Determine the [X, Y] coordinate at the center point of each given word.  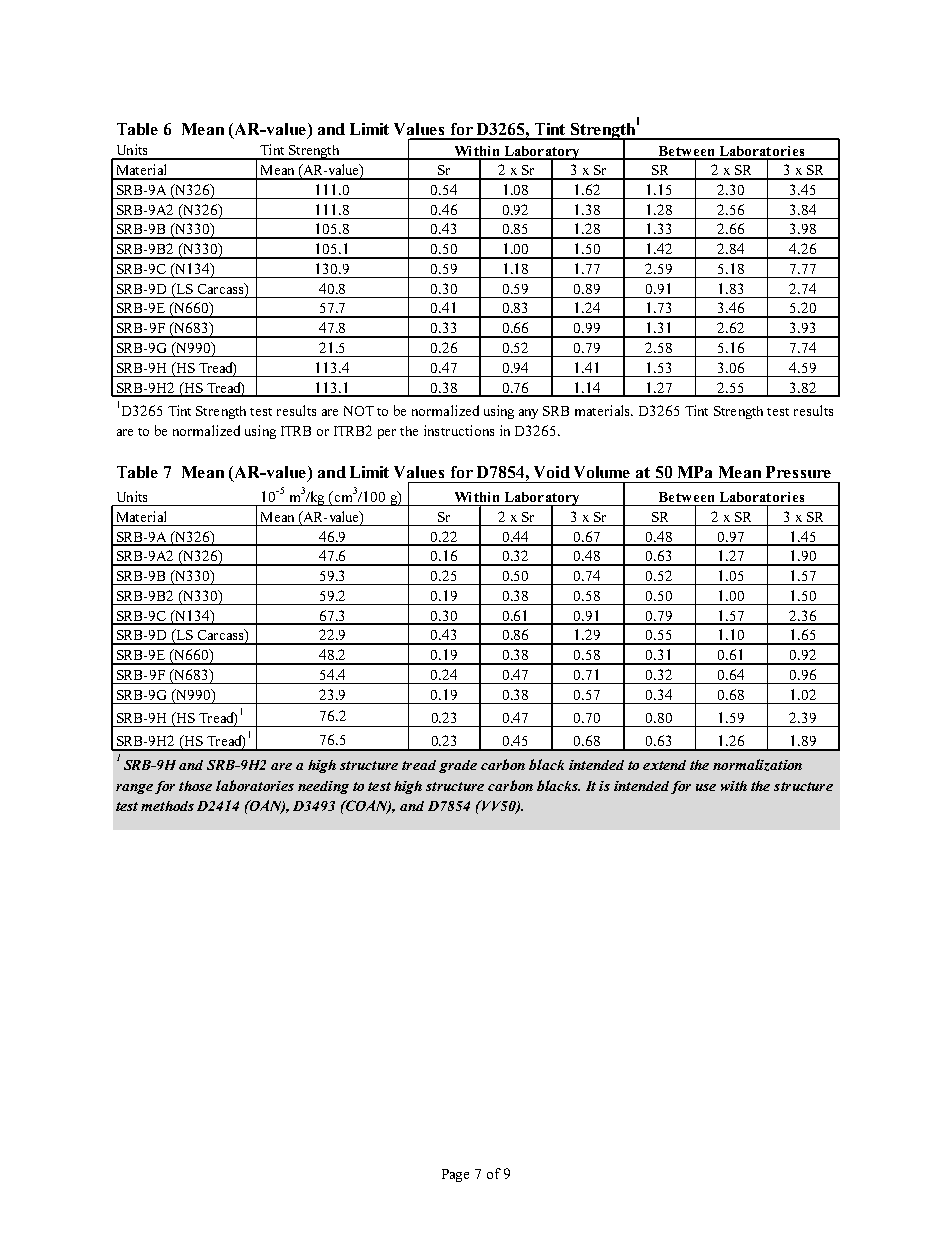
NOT [359, 411]
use [706, 787]
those [195, 786]
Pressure [798, 472]
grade [458, 766]
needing [323, 787]
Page [455, 1175]
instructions [459, 430]
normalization [757, 765]
